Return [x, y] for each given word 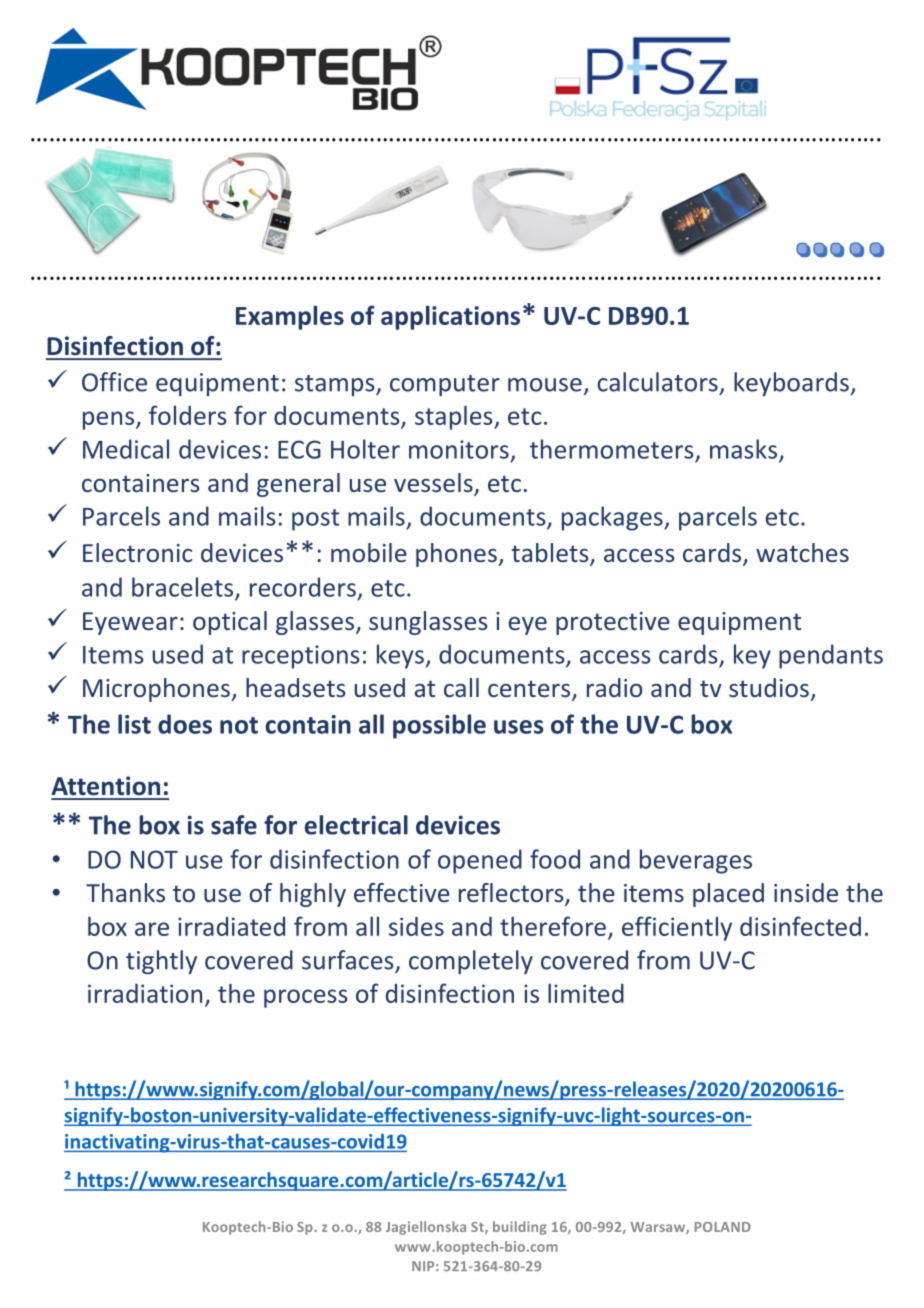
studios [769, 687]
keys [400, 656]
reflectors [512, 894]
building [520, 1228]
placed [728, 895]
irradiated [231, 926]
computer [445, 385]
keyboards [791, 384]
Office [114, 382]
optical [230, 623]
